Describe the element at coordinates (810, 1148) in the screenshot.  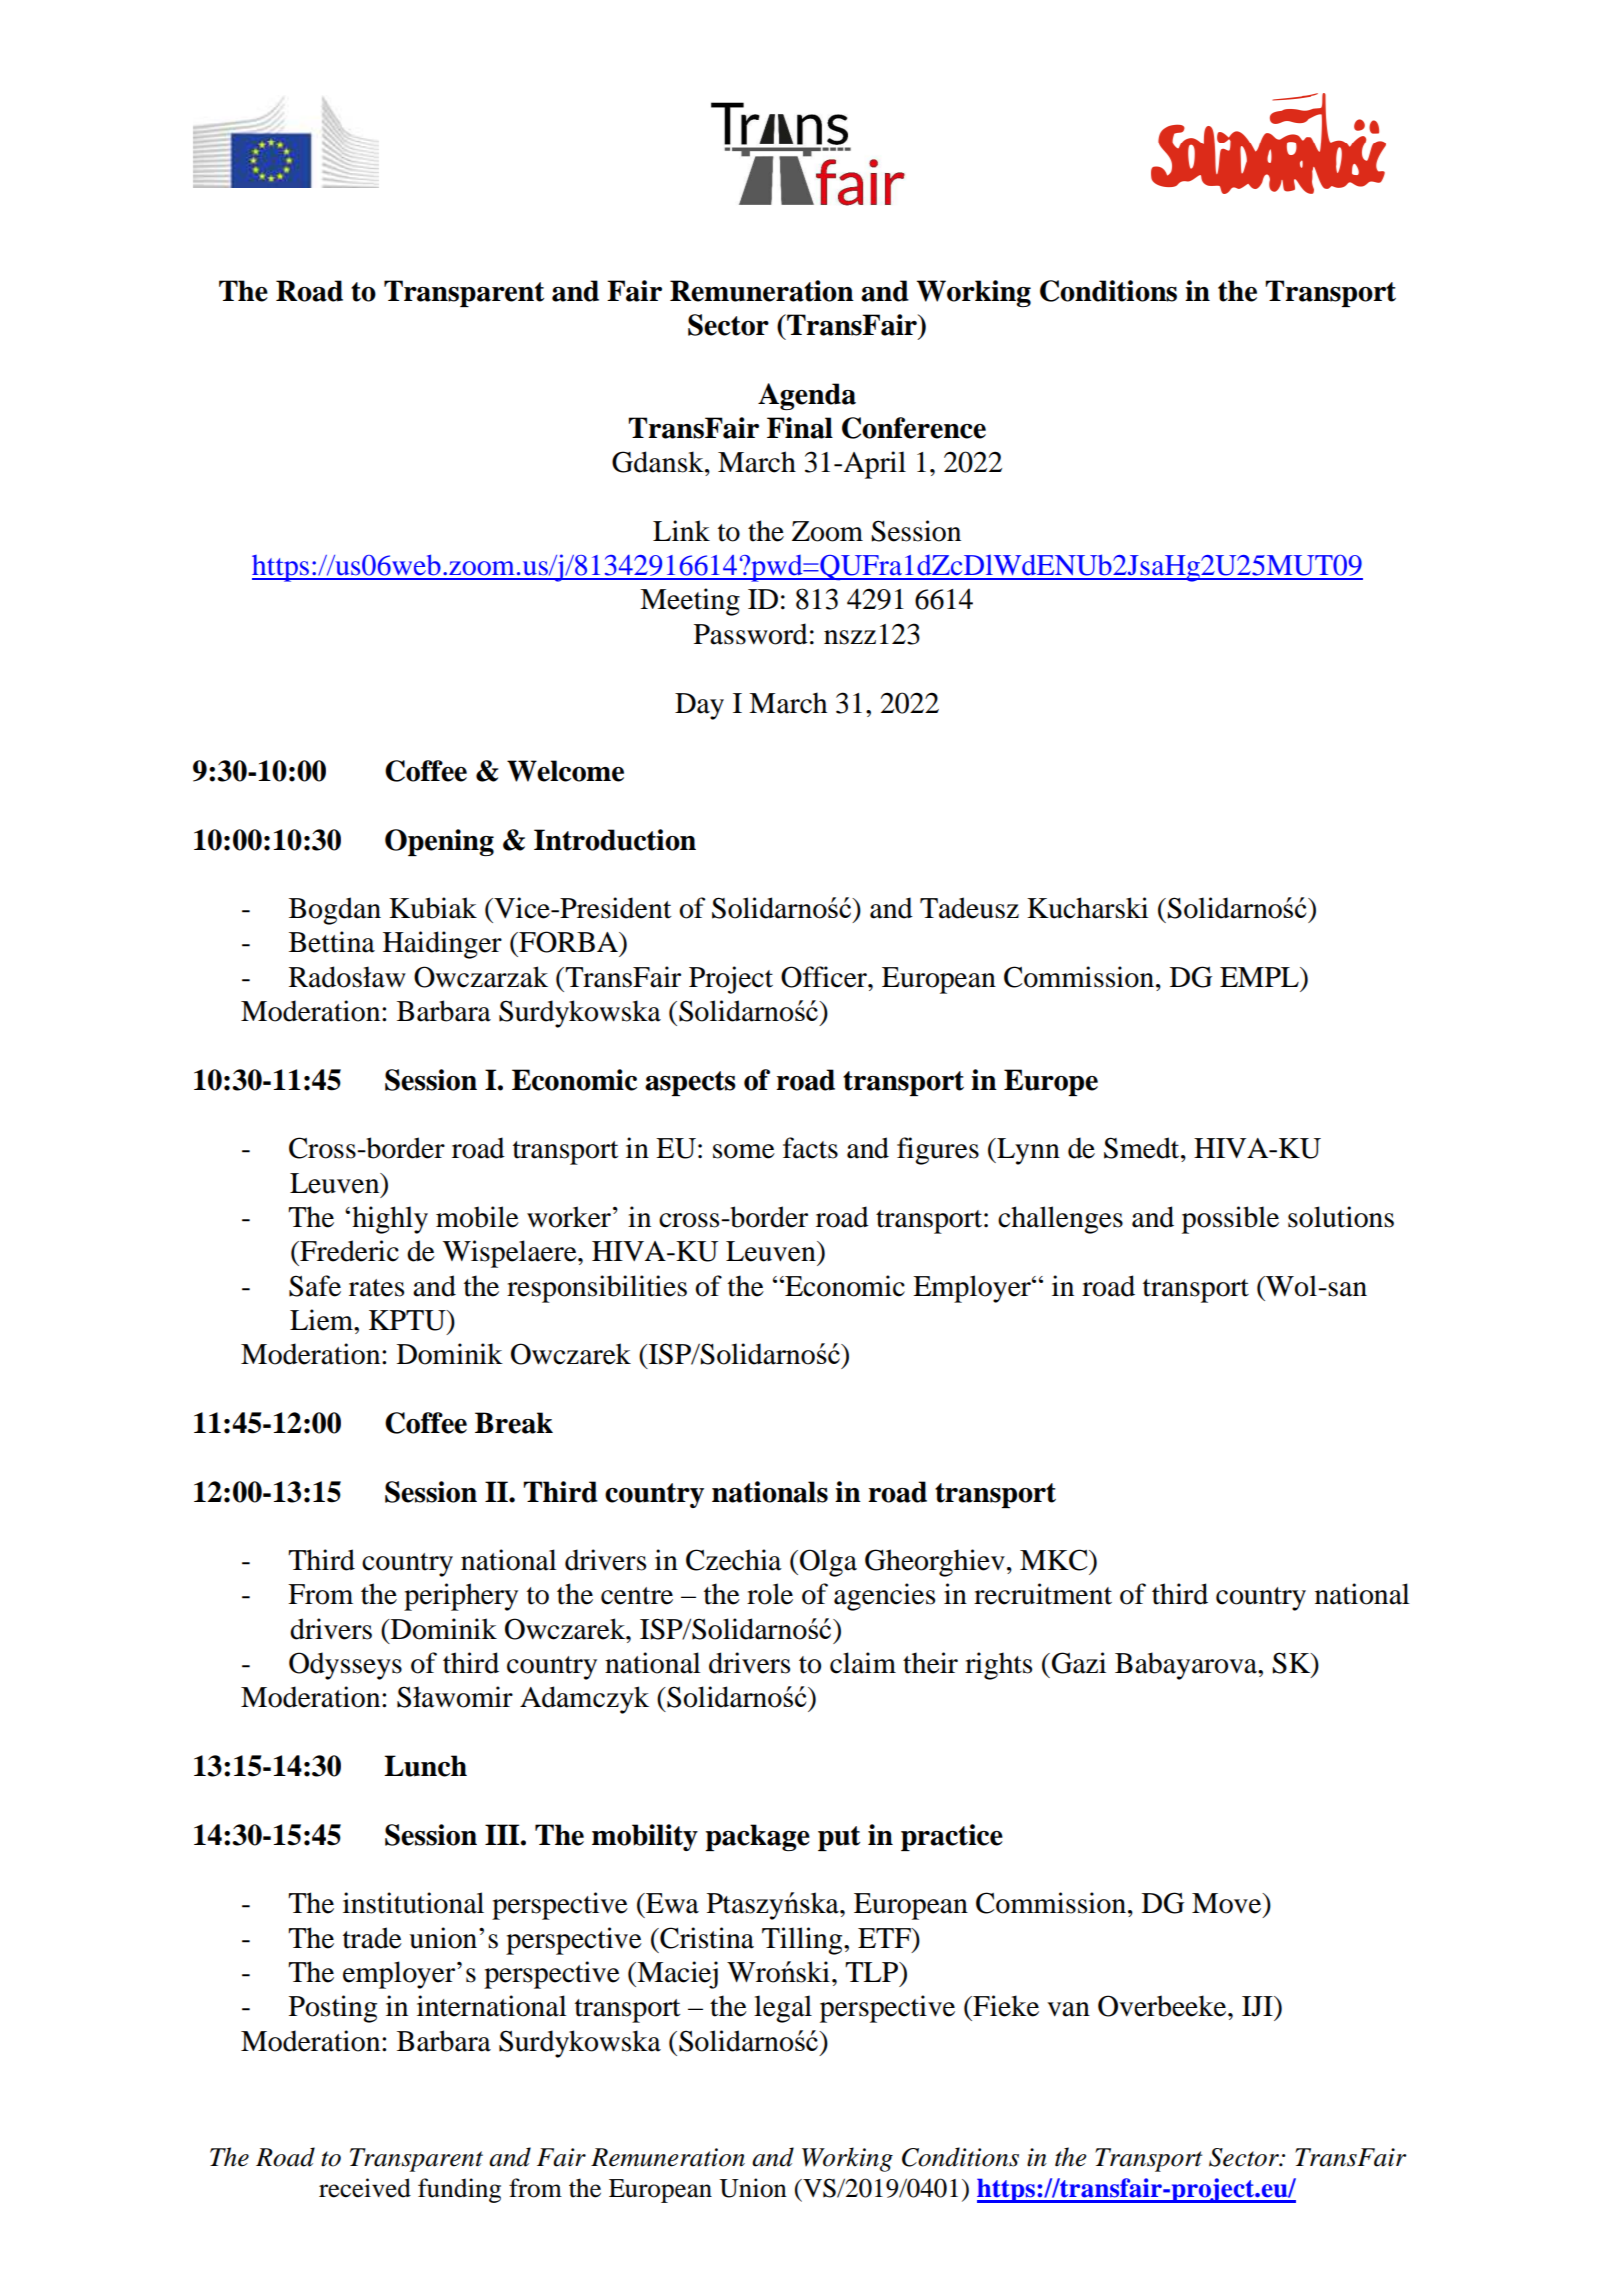
I see `facts` at that location.
